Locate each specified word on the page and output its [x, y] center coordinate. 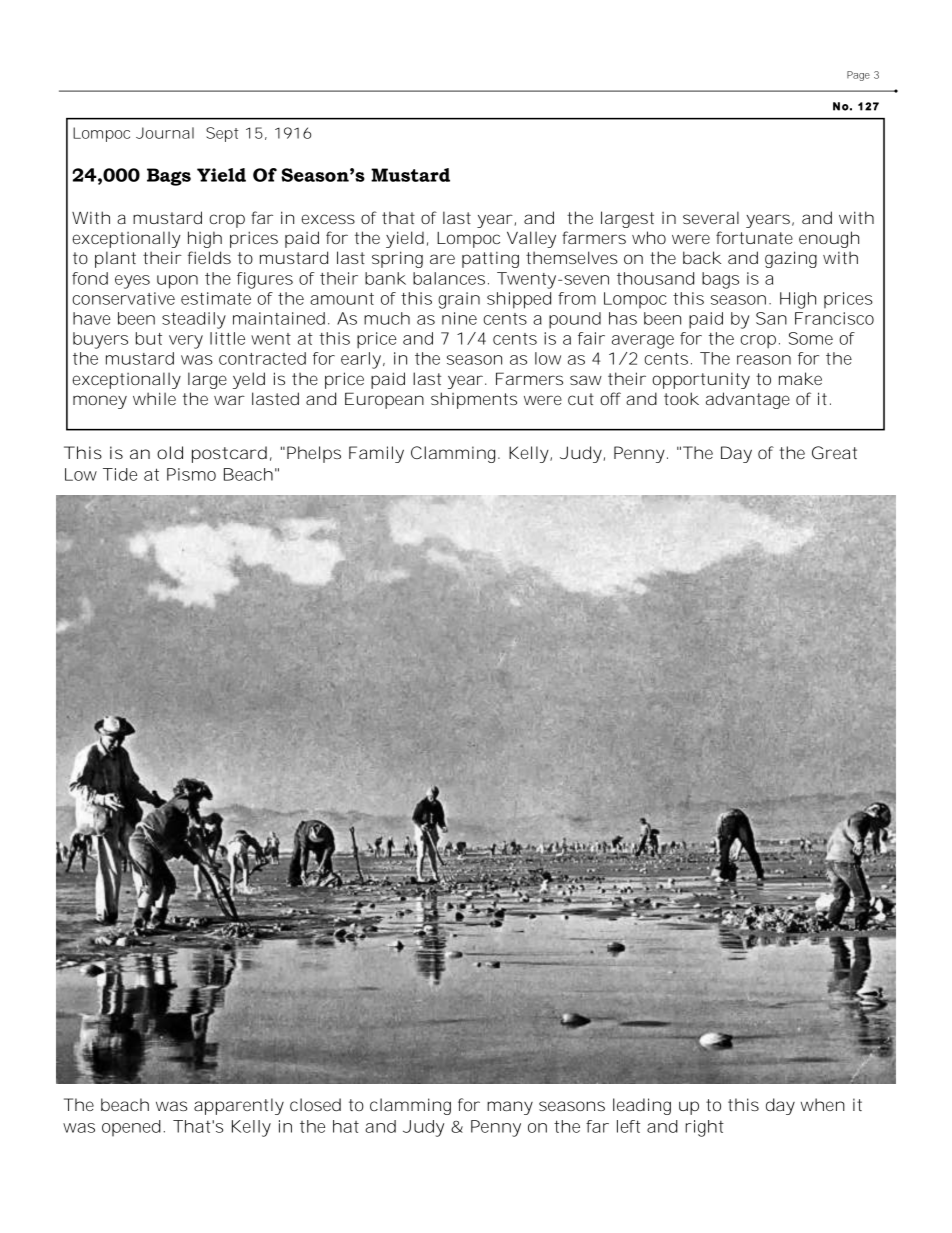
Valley [531, 239]
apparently [239, 1106]
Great [834, 452]
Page [858, 76]
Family [376, 454]
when [823, 1104]
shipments [474, 400]
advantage [748, 400]
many [510, 1108]
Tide [120, 474]
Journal [165, 133]
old [170, 452]
